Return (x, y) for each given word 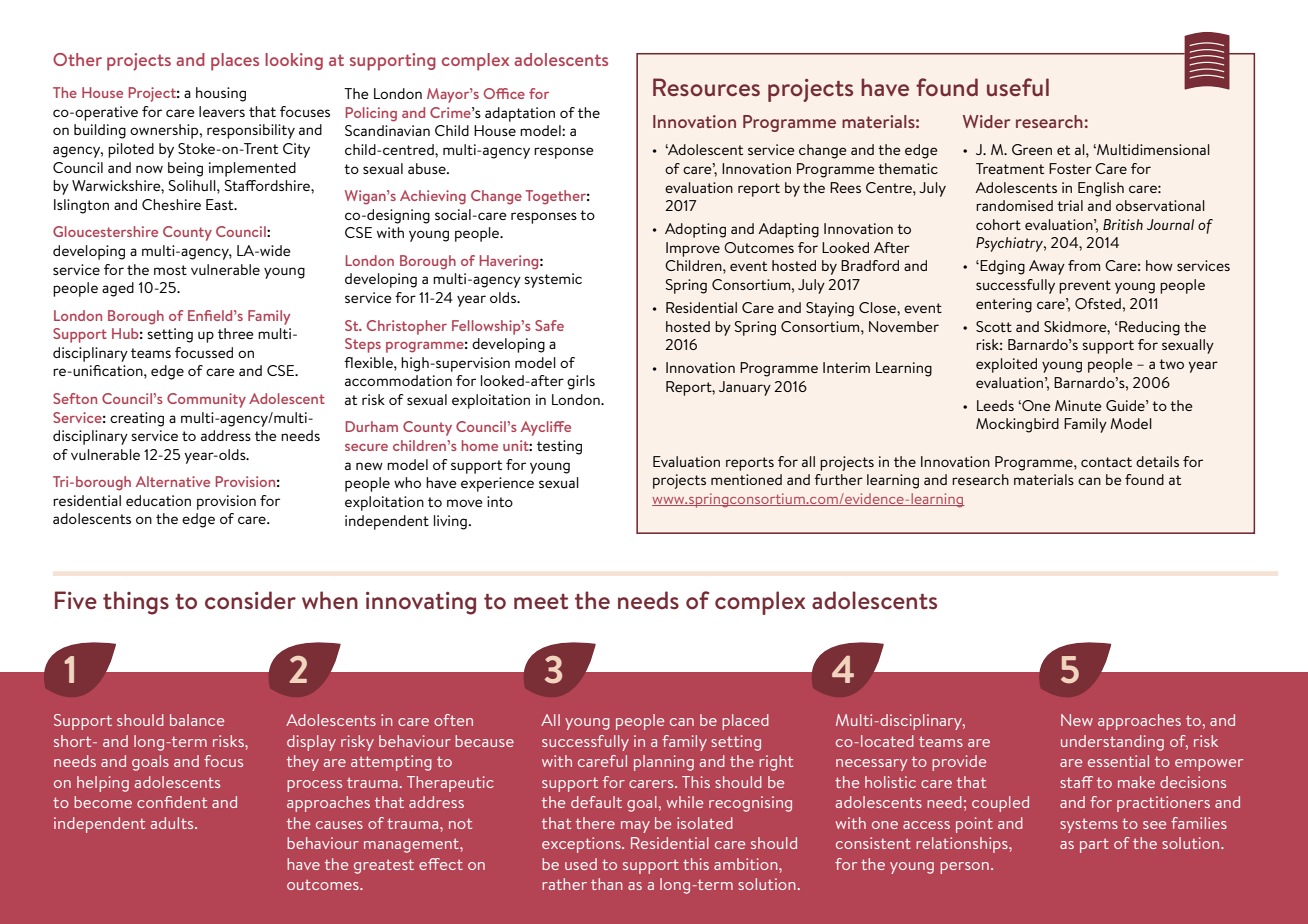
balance (197, 720)
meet (541, 602)
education (158, 500)
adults (173, 823)
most (170, 270)
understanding (1112, 743)
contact (1106, 462)
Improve (693, 249)
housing (221, 94)
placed (745, 722)
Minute (1078, 405)
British (1123, 224)
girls (581, 382)
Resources (706, 87)
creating (137, 419)
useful (1018, 87)
